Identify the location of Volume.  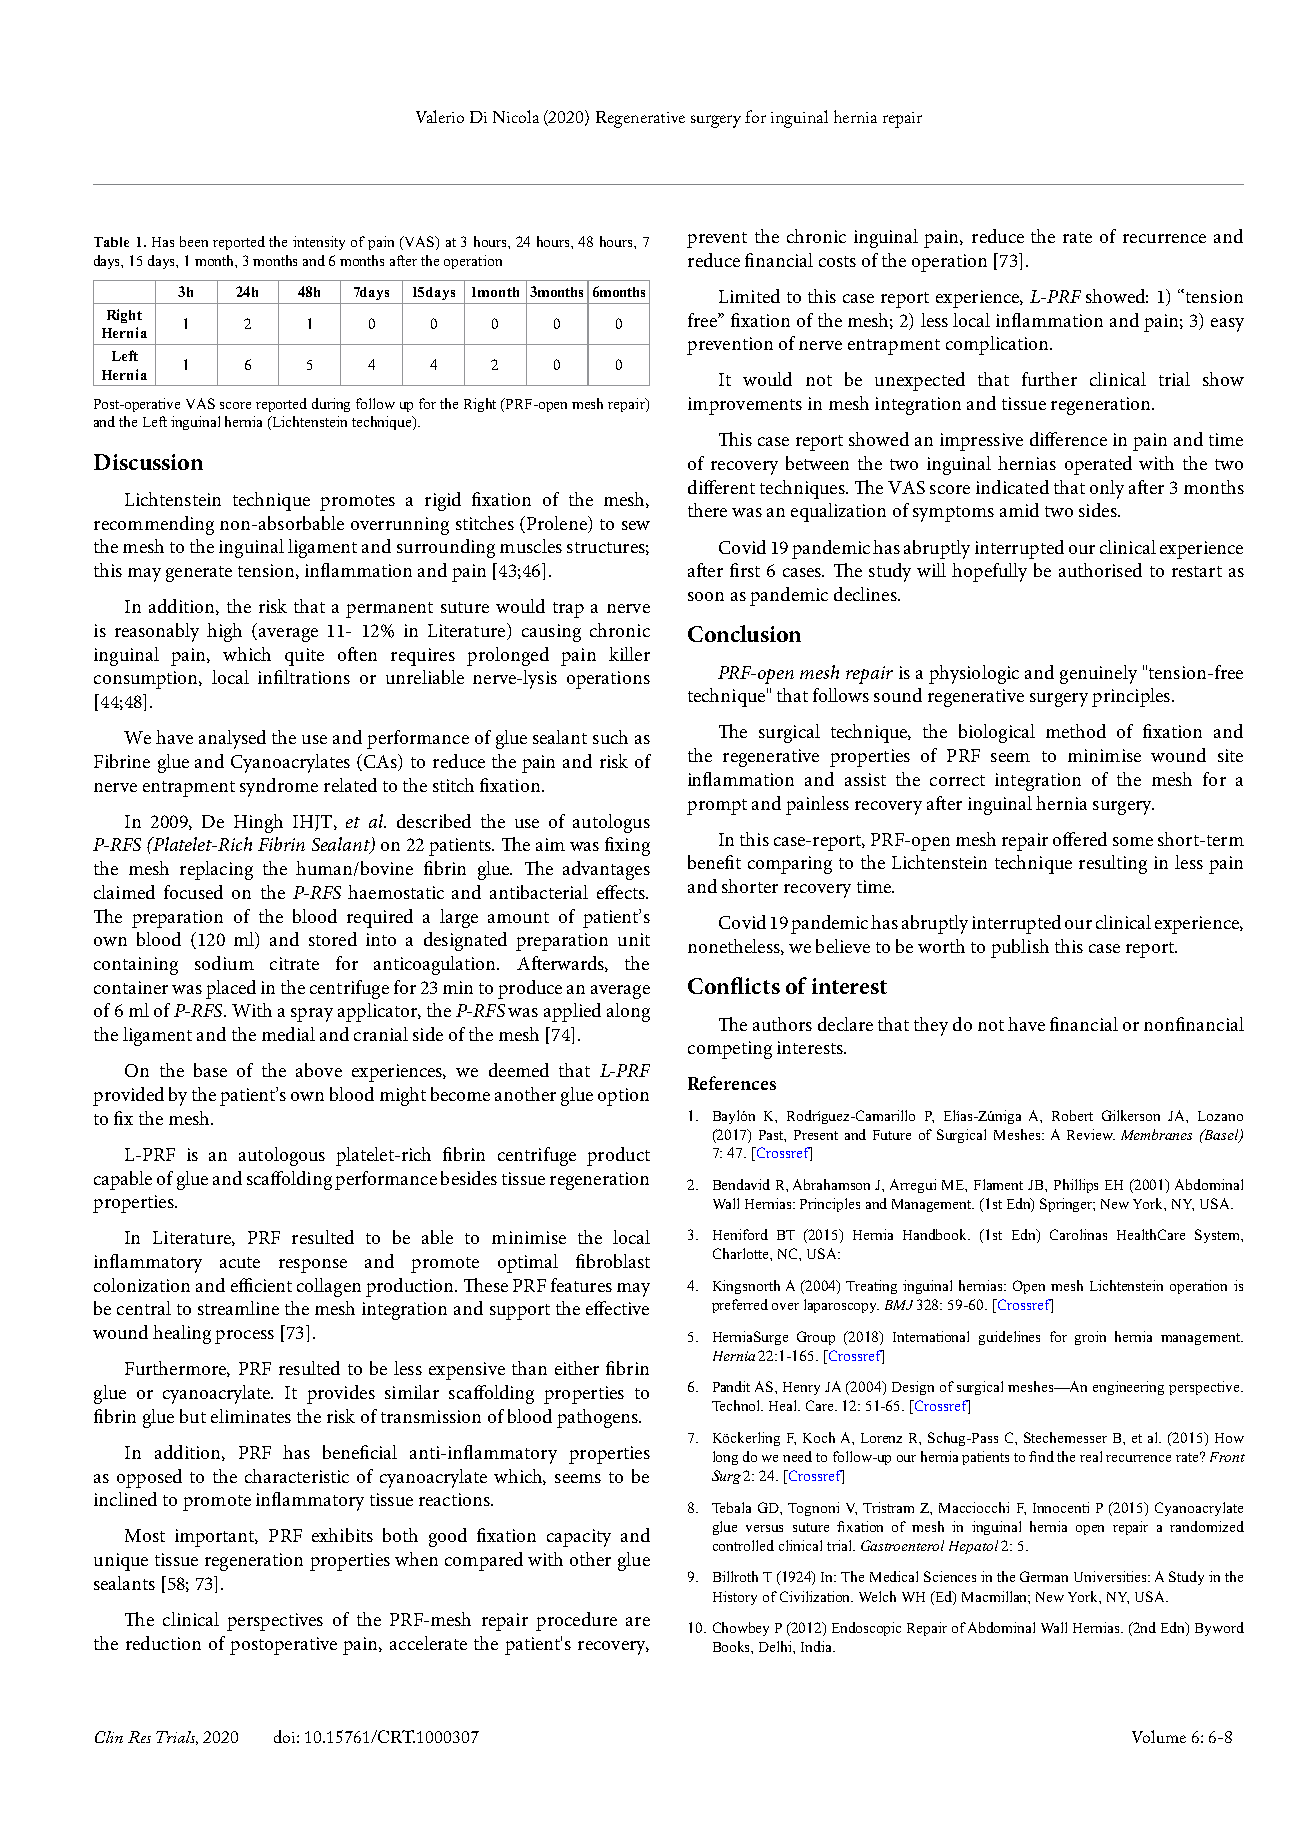
(1159, 1736).
